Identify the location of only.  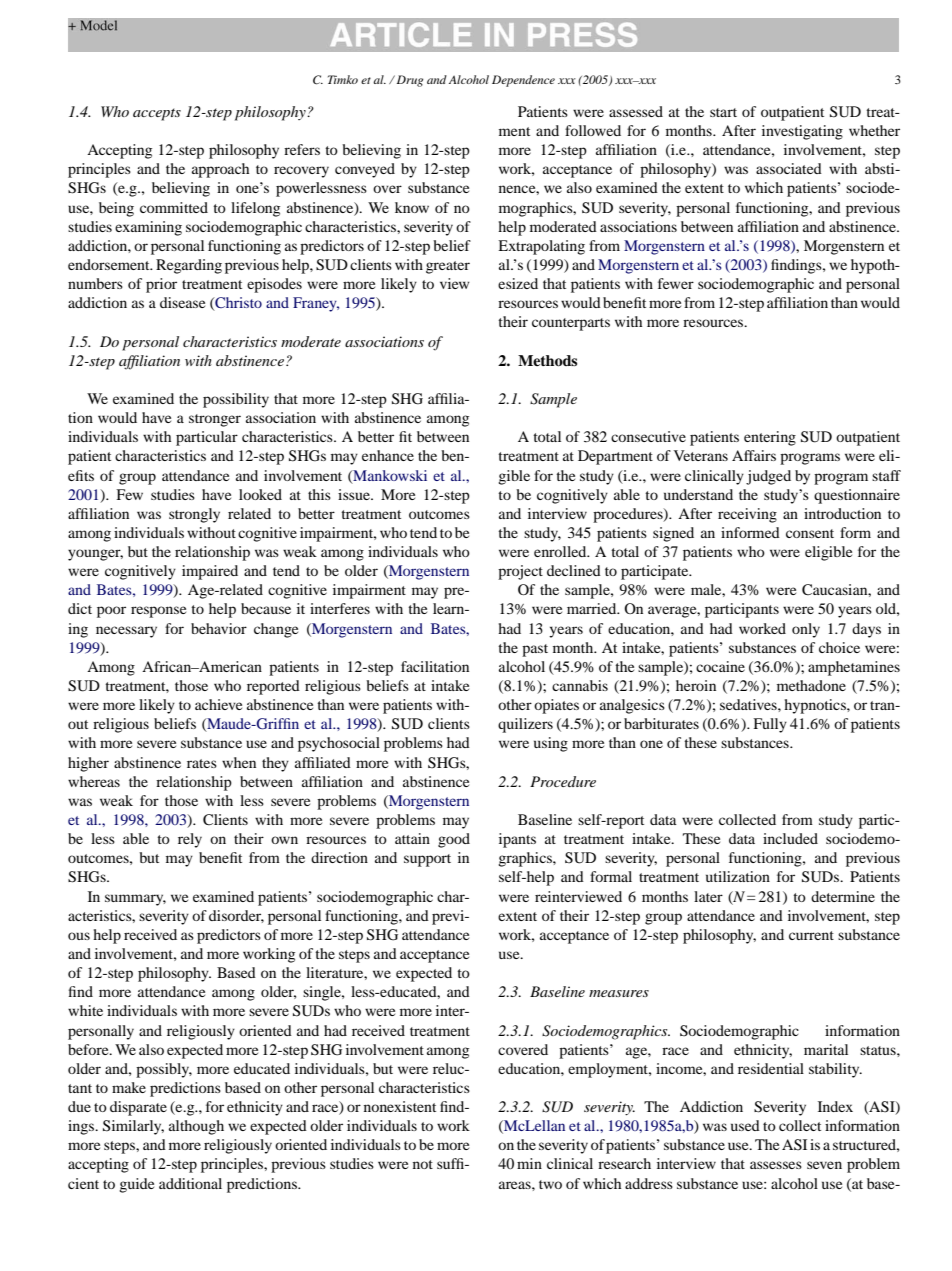
(806, 630).
